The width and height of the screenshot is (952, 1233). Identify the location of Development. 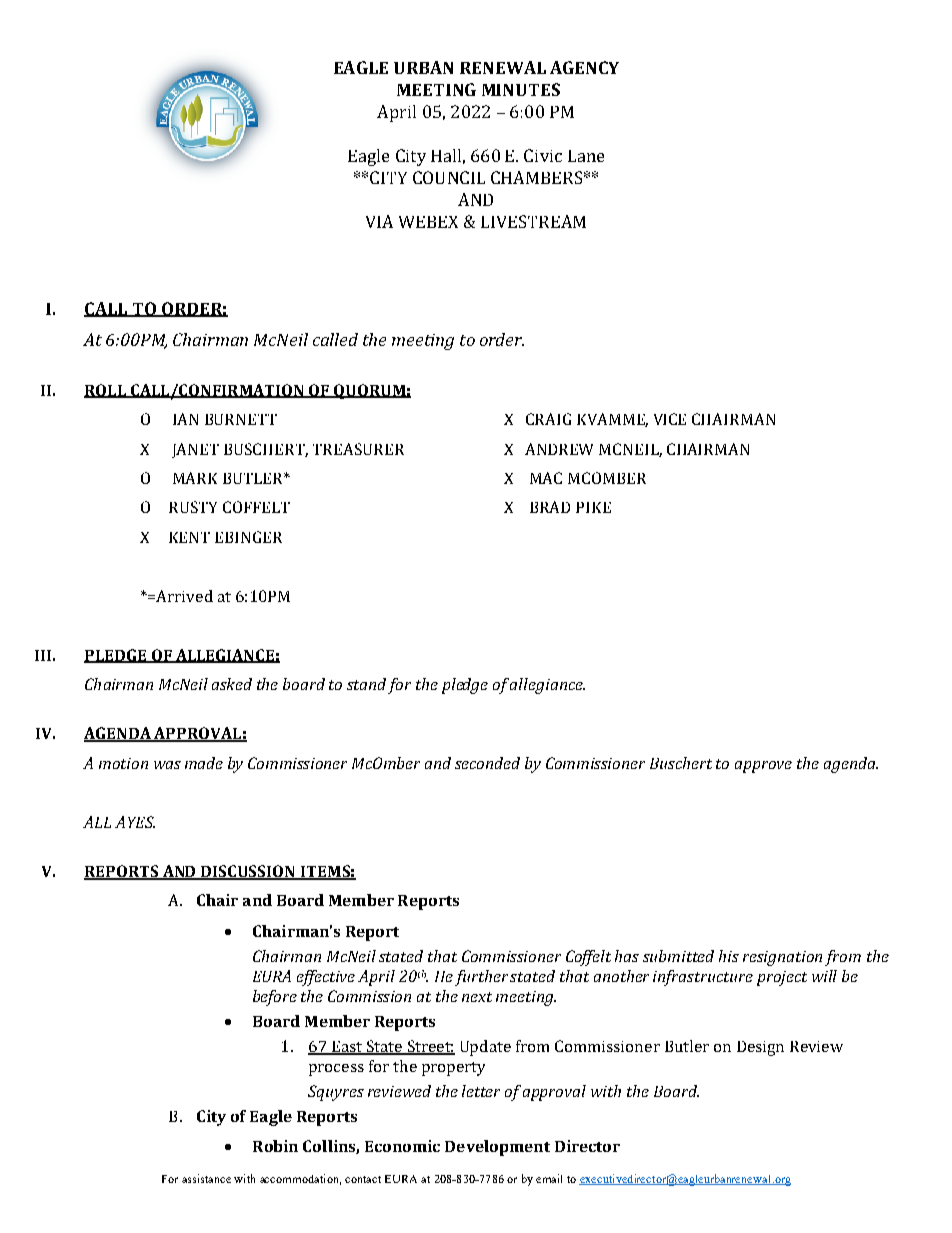
(497, 1148).
